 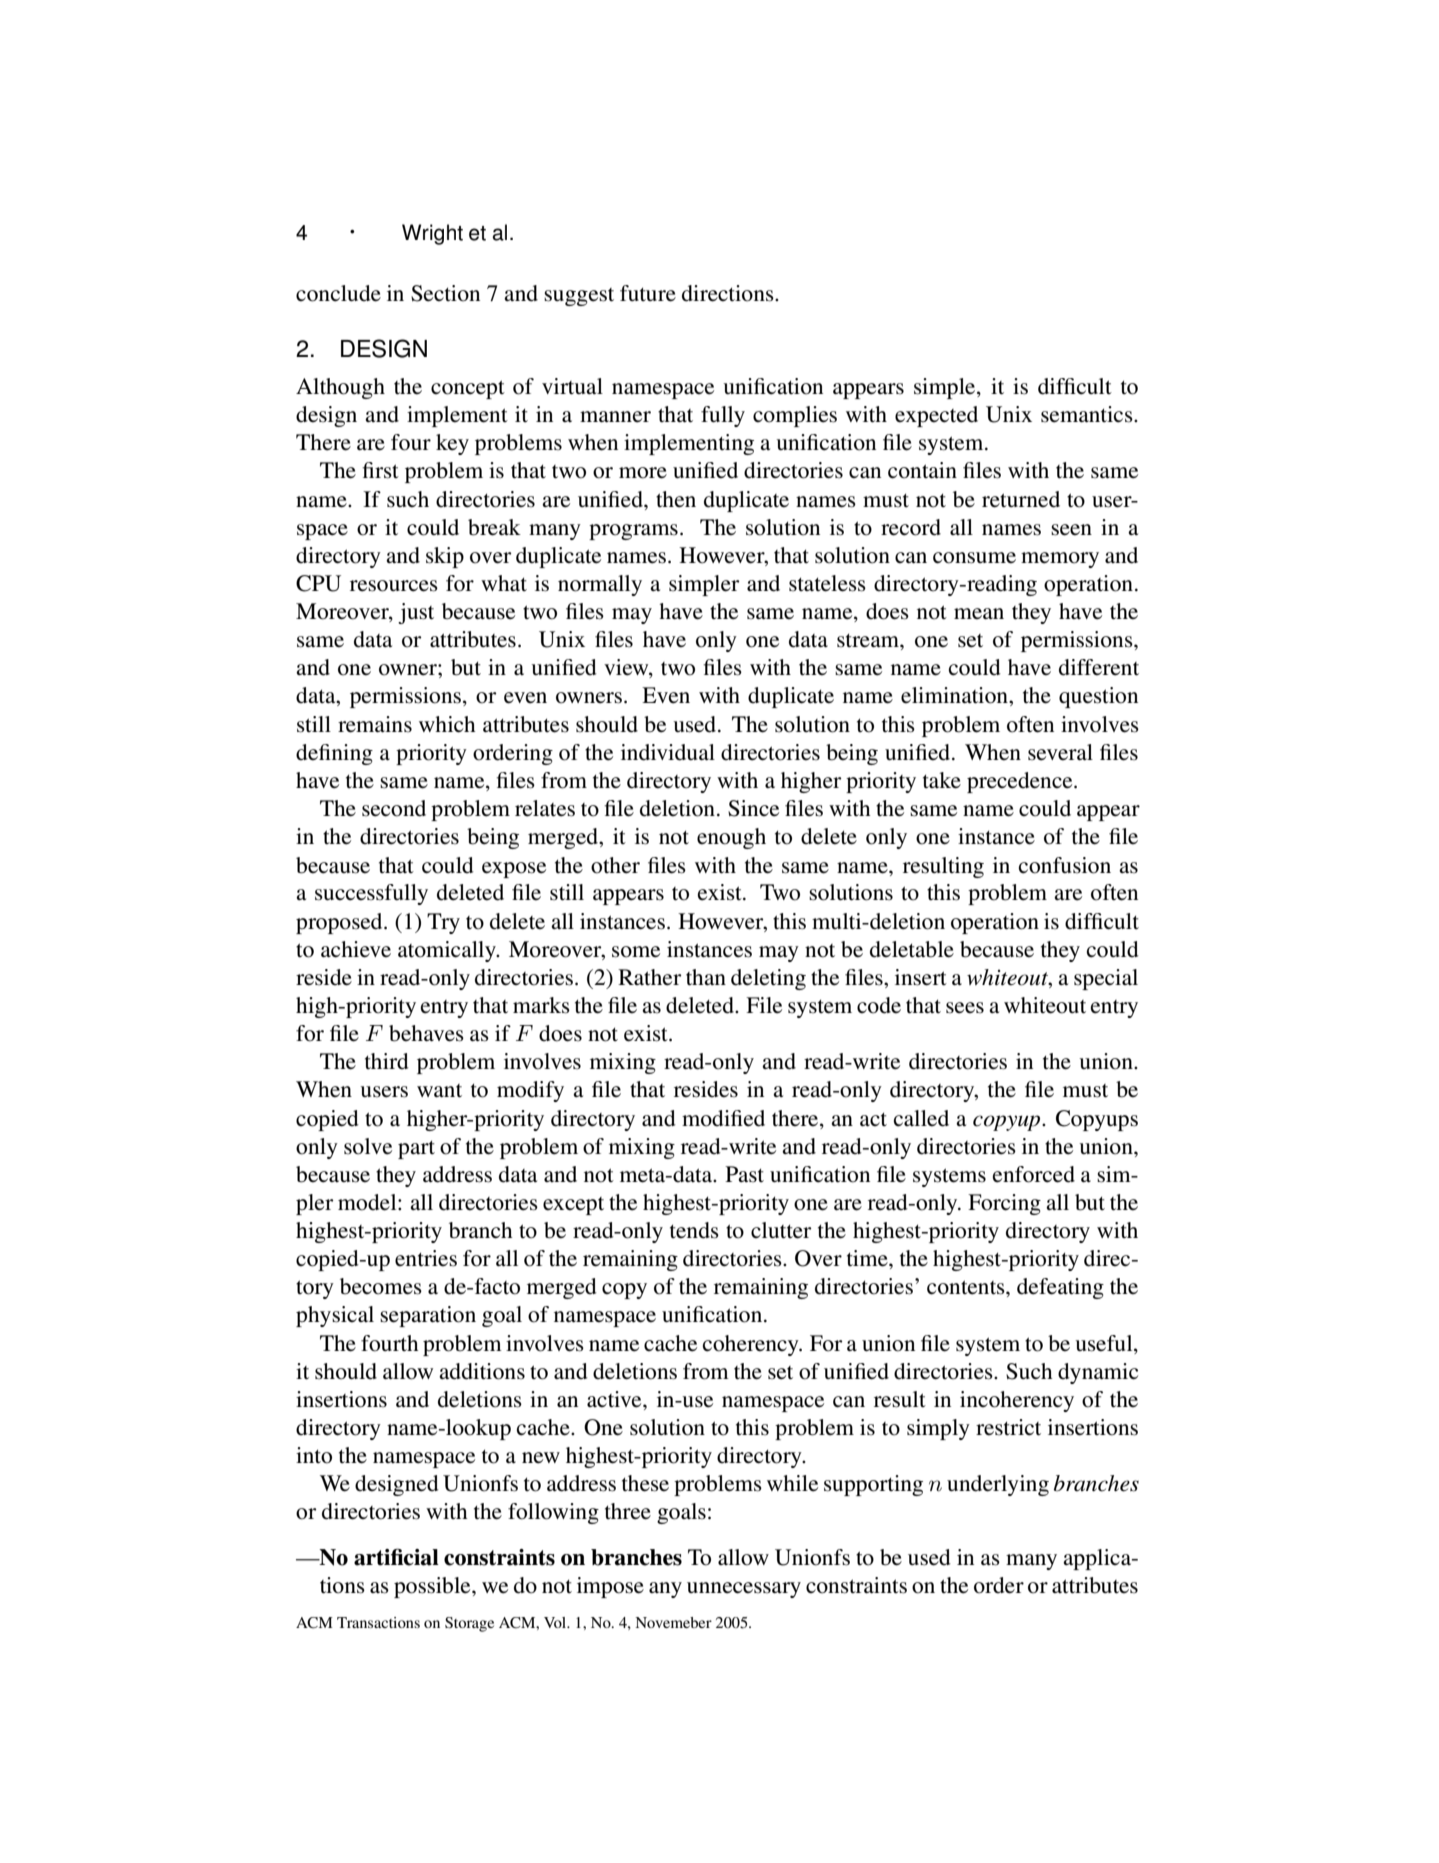 I want to click on atomically, so click(x=448, y=951).
